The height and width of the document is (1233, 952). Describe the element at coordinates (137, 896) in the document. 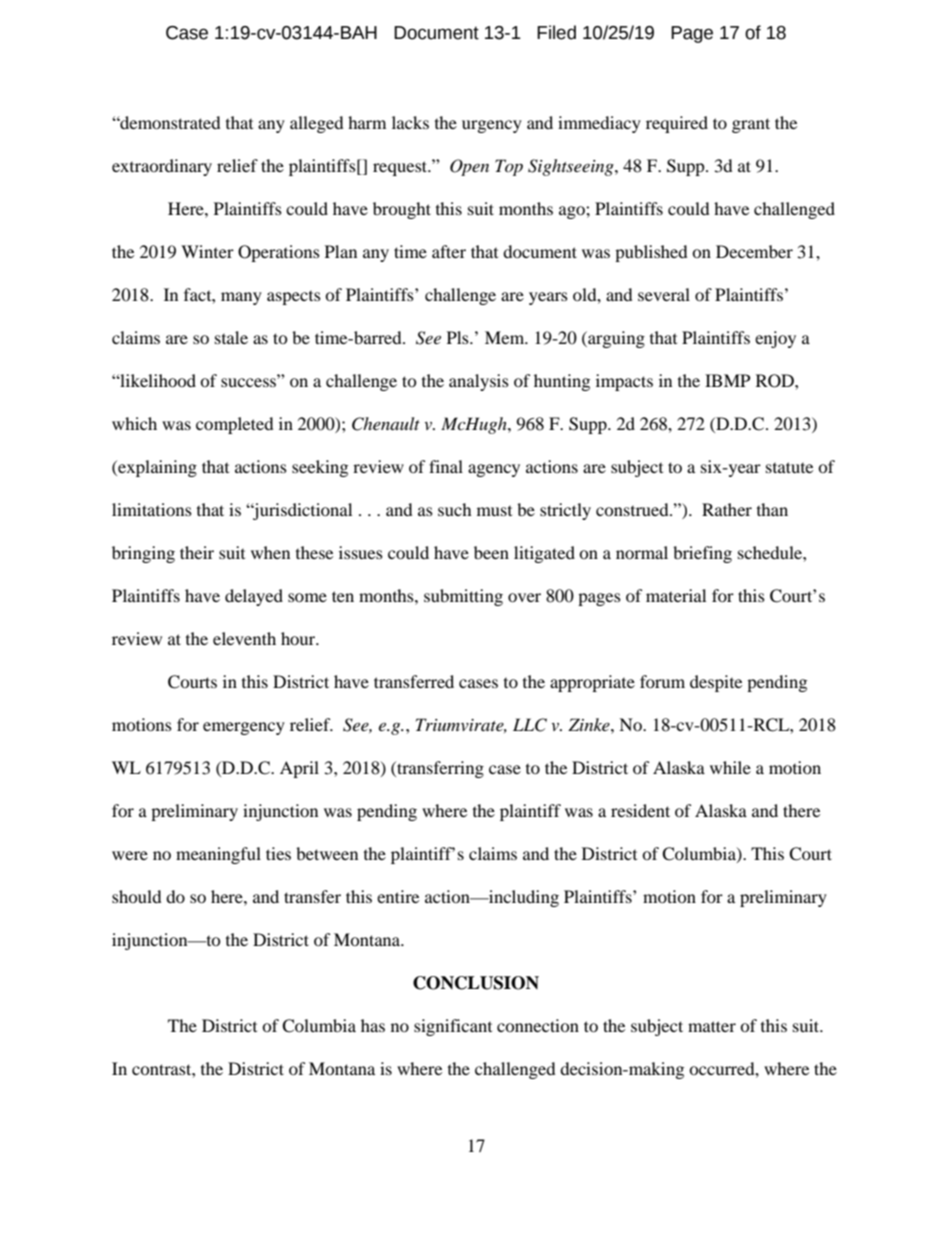

I see `should` at that location.
